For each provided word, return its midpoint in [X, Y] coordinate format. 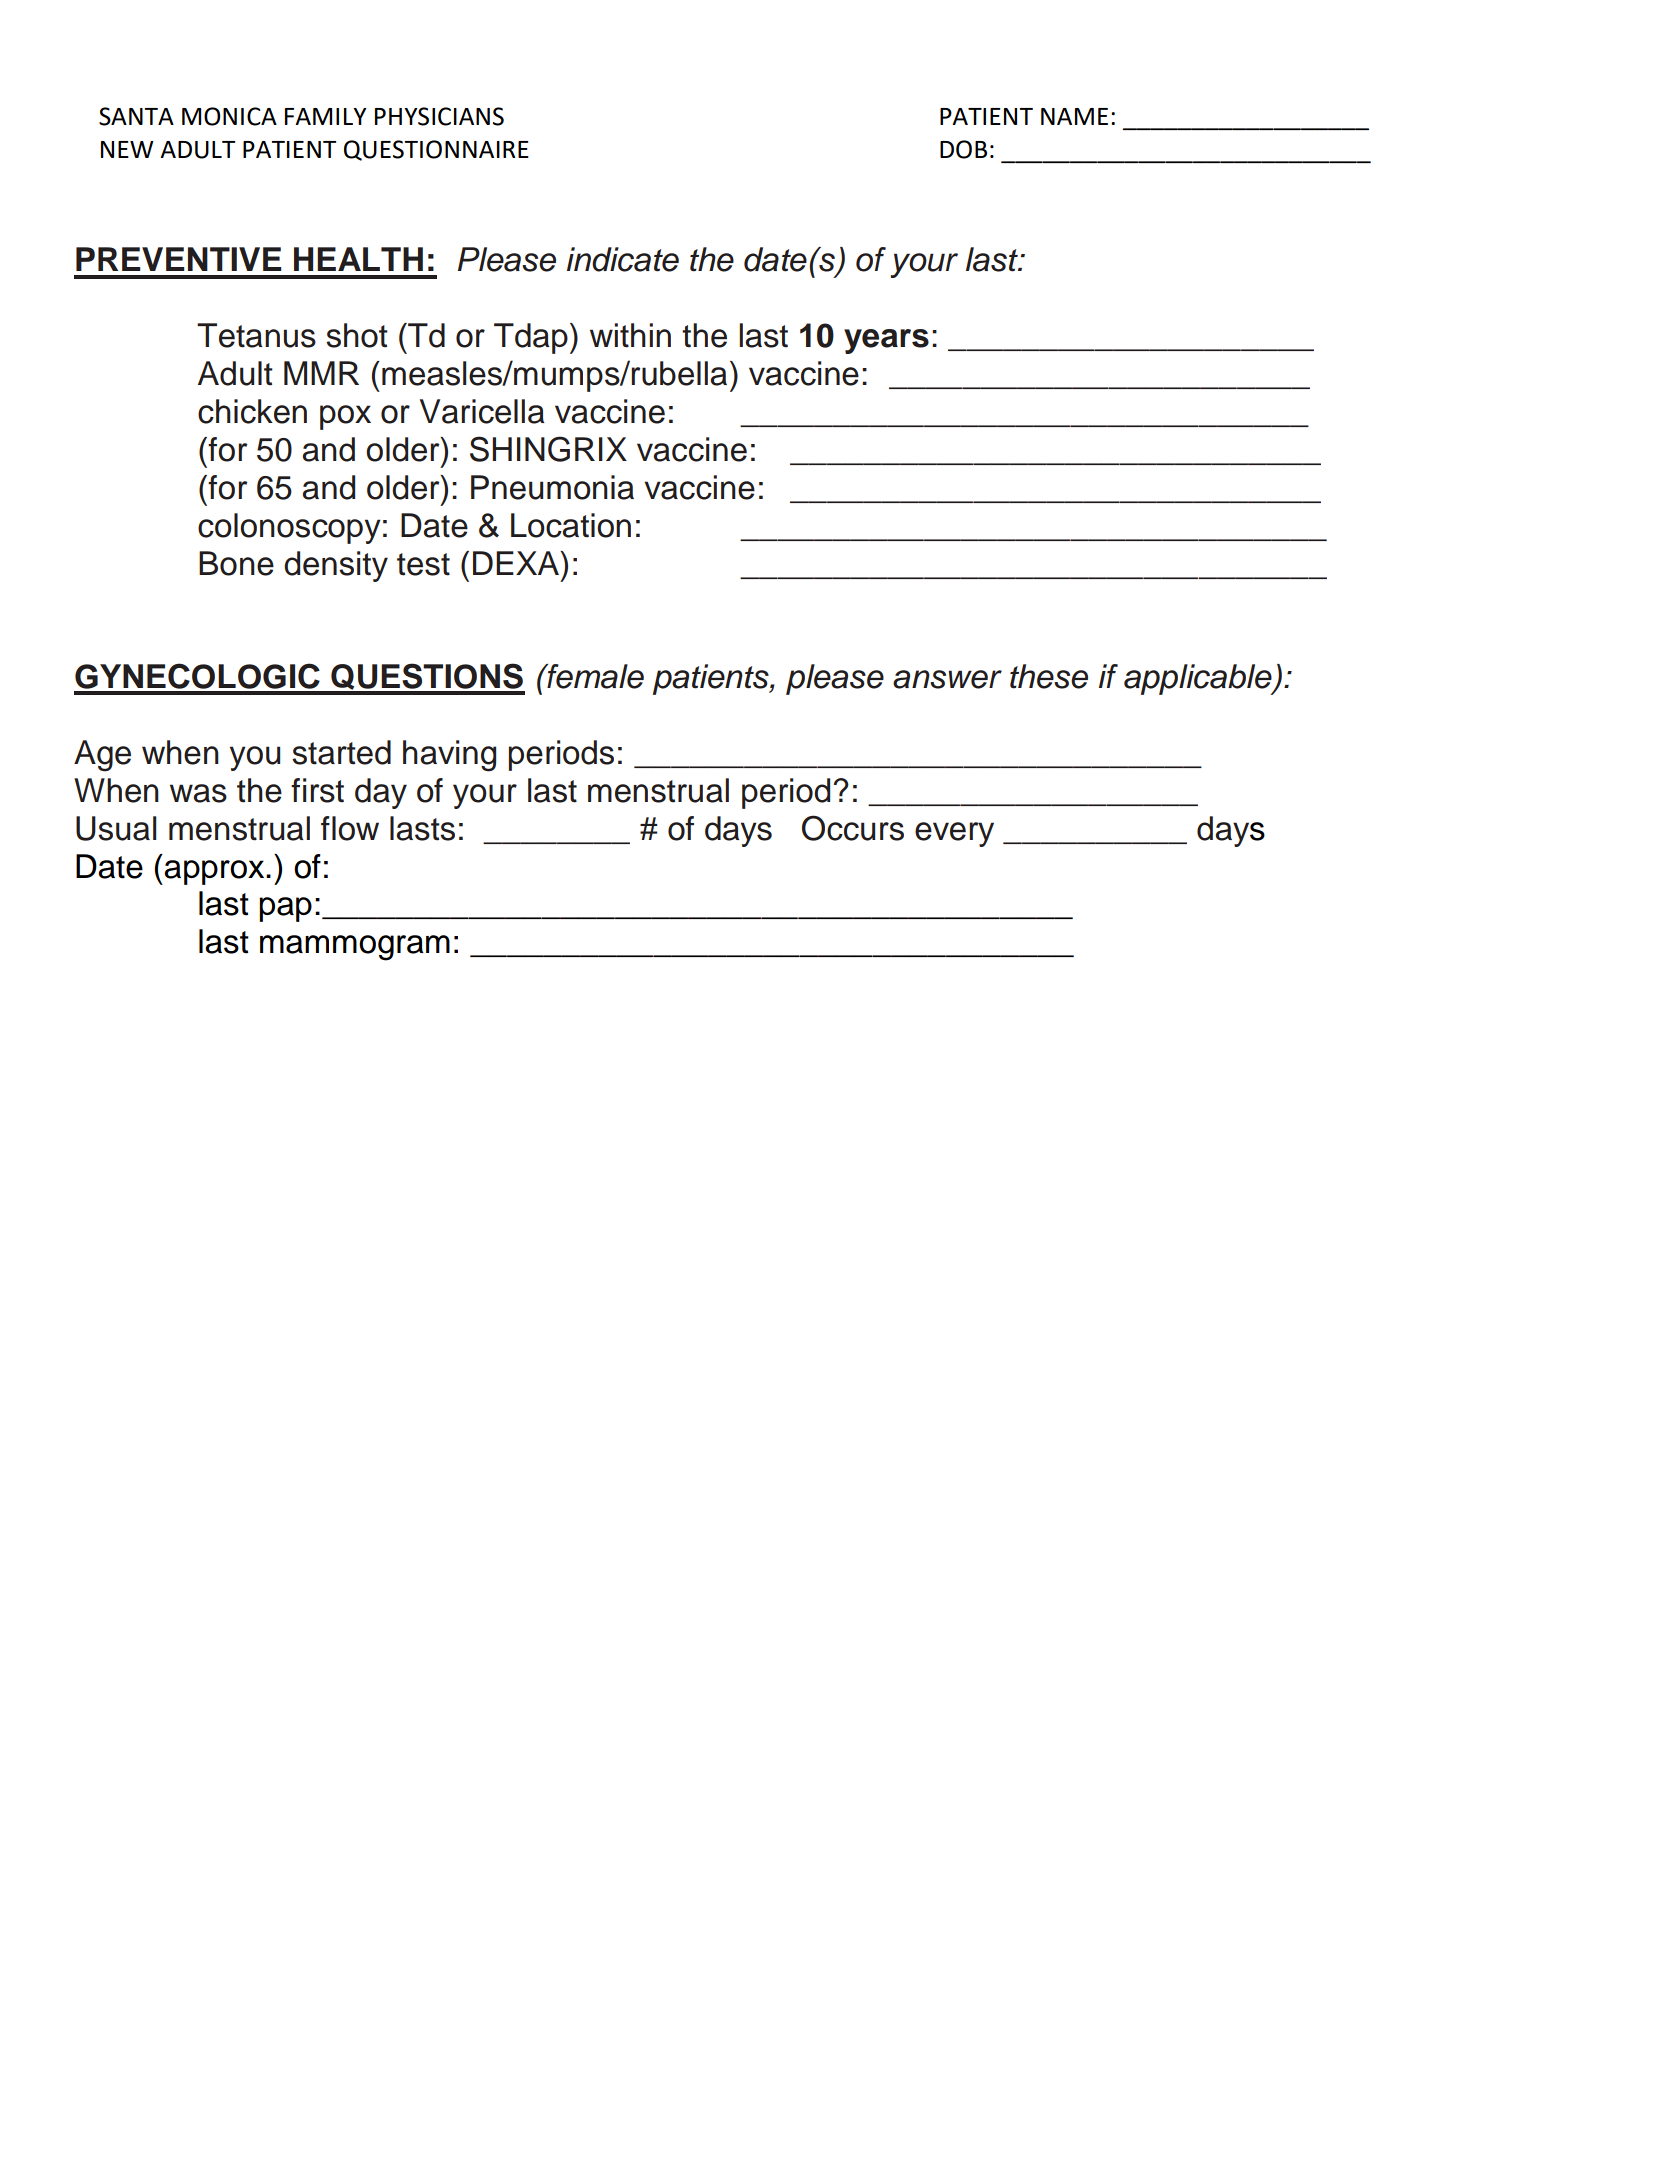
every [954, 834]
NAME [1074, 116]
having [449, 756]
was [198, 793]
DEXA [517, 563]
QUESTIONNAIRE [436, 150]
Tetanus [256, 335]
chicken [252, 411]
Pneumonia [552, 487]
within [630, 335]
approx [215, 872]
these [1049, 676]
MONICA [229, 116]
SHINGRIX [548, 449]
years [886, 341]
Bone [236, 563]
